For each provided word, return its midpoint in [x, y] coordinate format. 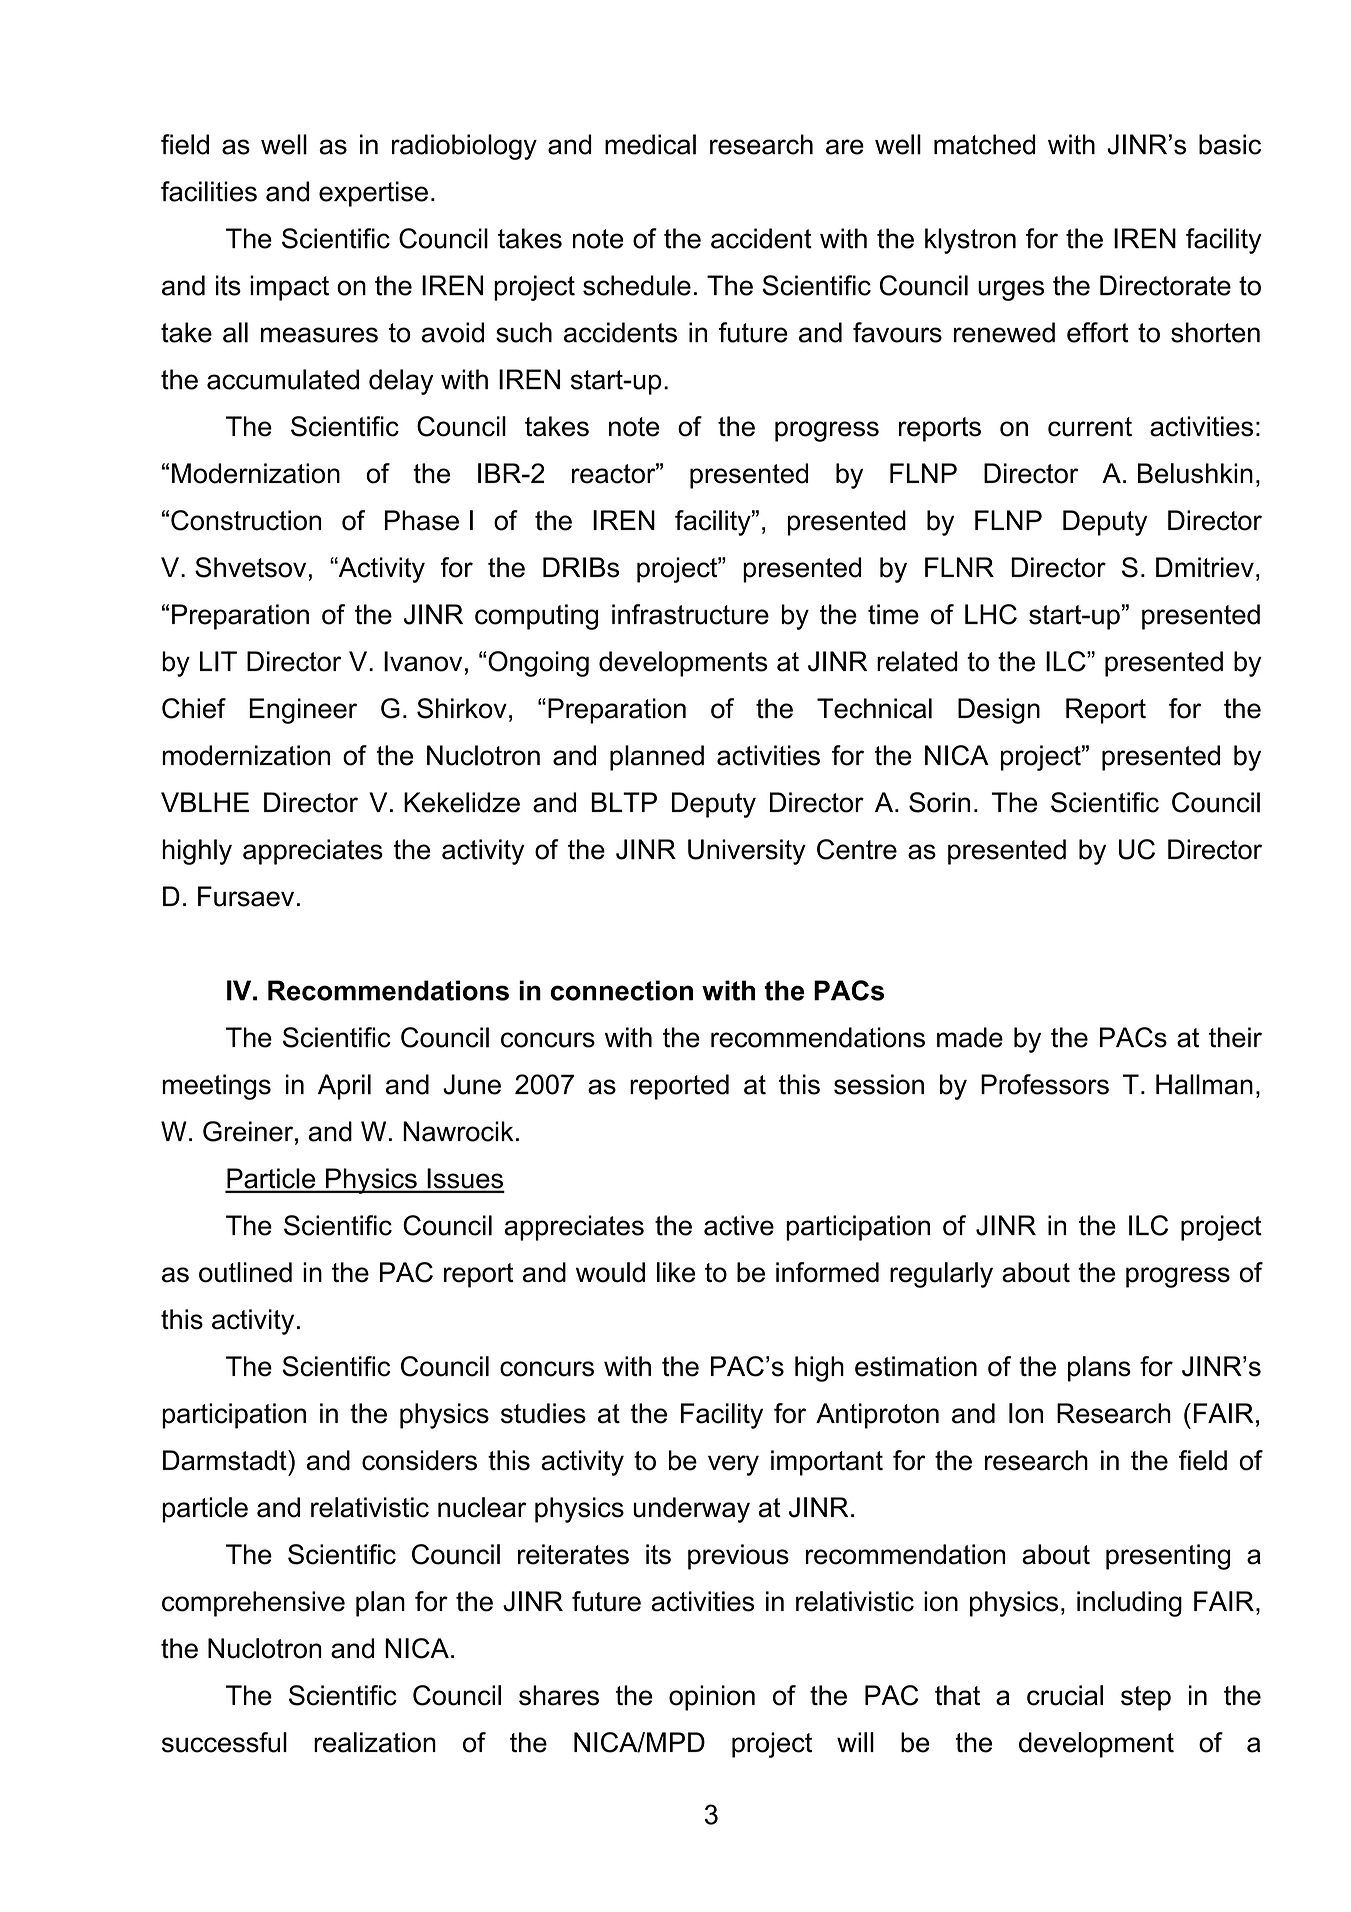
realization [375, 1742]
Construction [246, 520]
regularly [941, 1275]
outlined [245, 1272]
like [676, 1272]
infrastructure [690, 614]
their [1235, 1037]
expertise [373, 194]
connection [622, 990]
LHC [991, 614]
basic [1230, 144]
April [344, 1087]
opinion [712, 1698]
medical [650, 144]
